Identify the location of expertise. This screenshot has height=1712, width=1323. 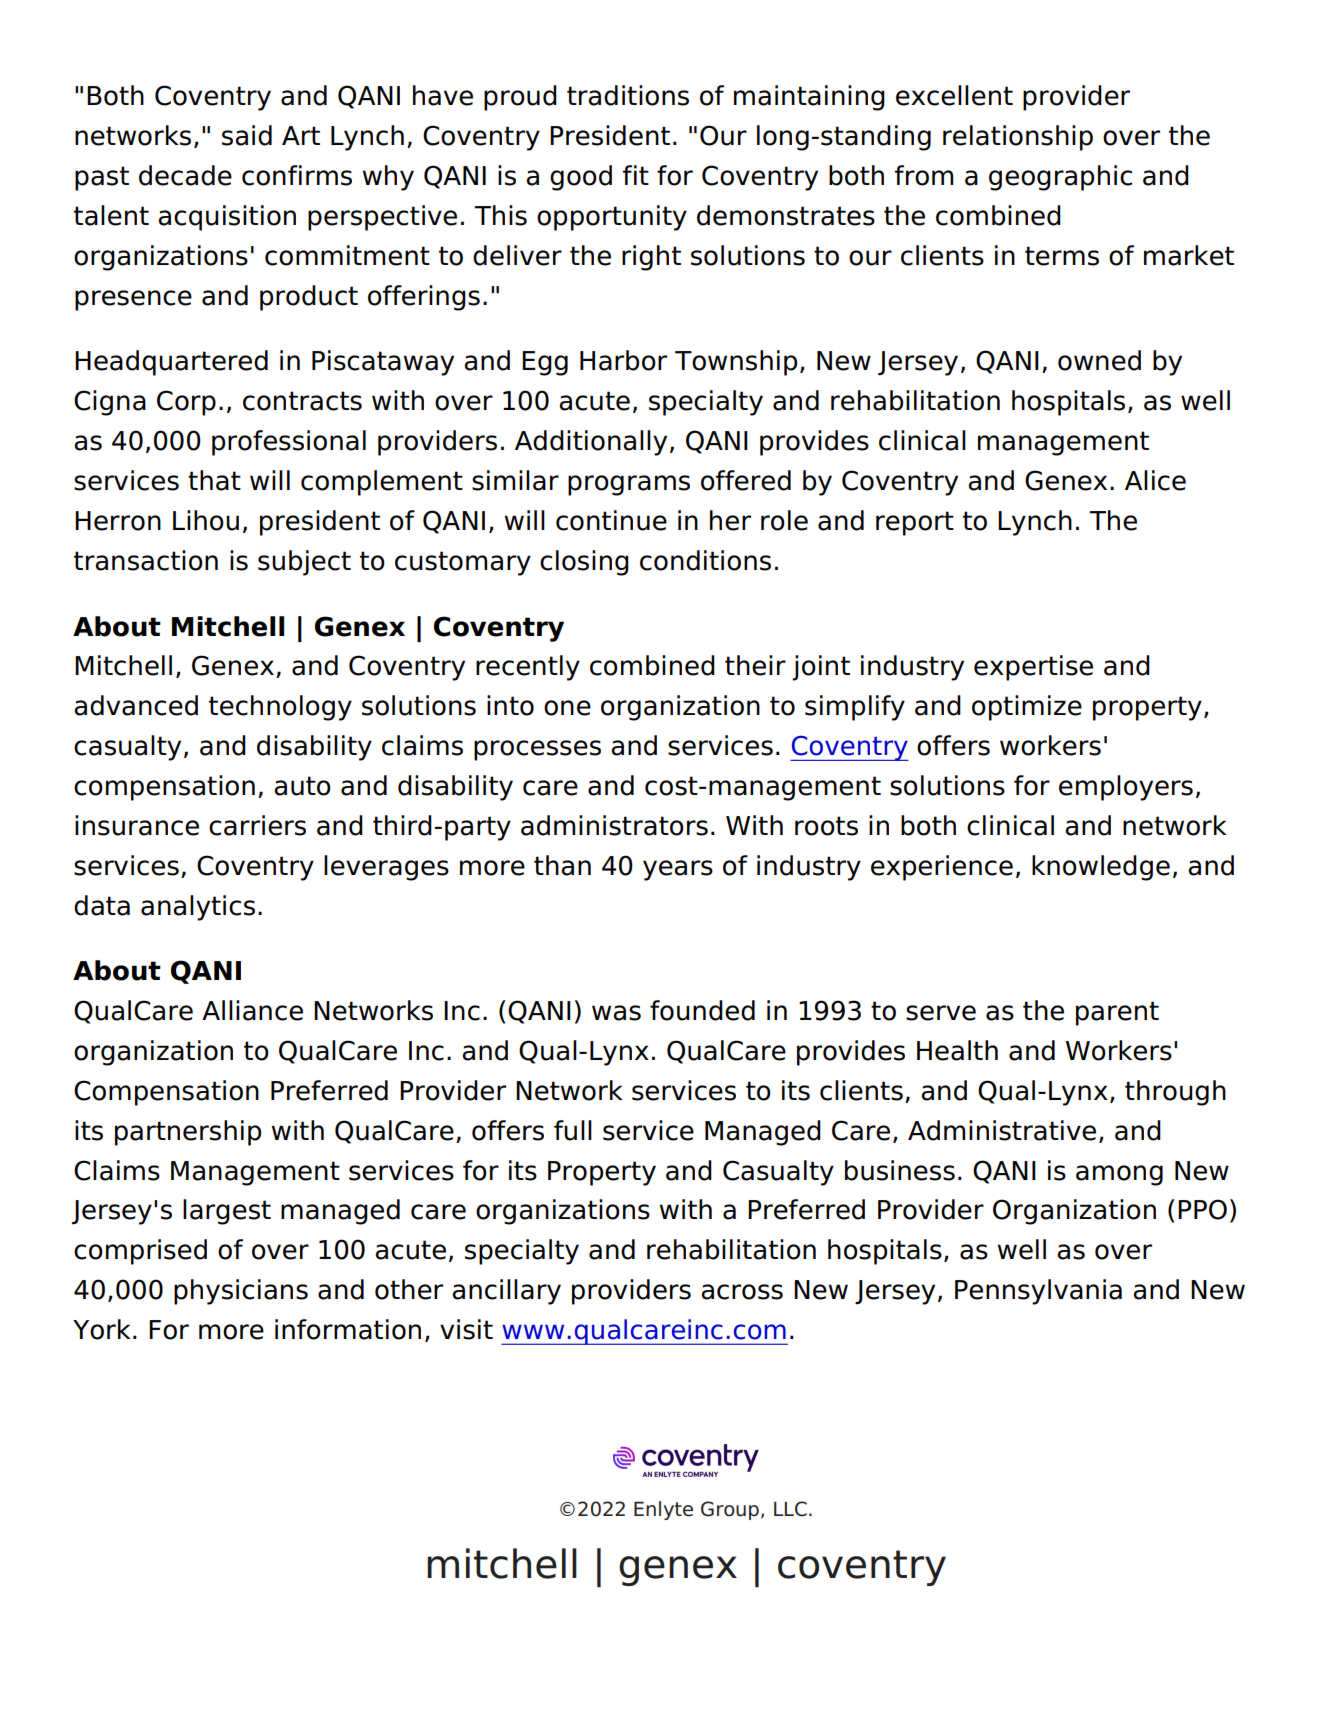
(1033, 668).
